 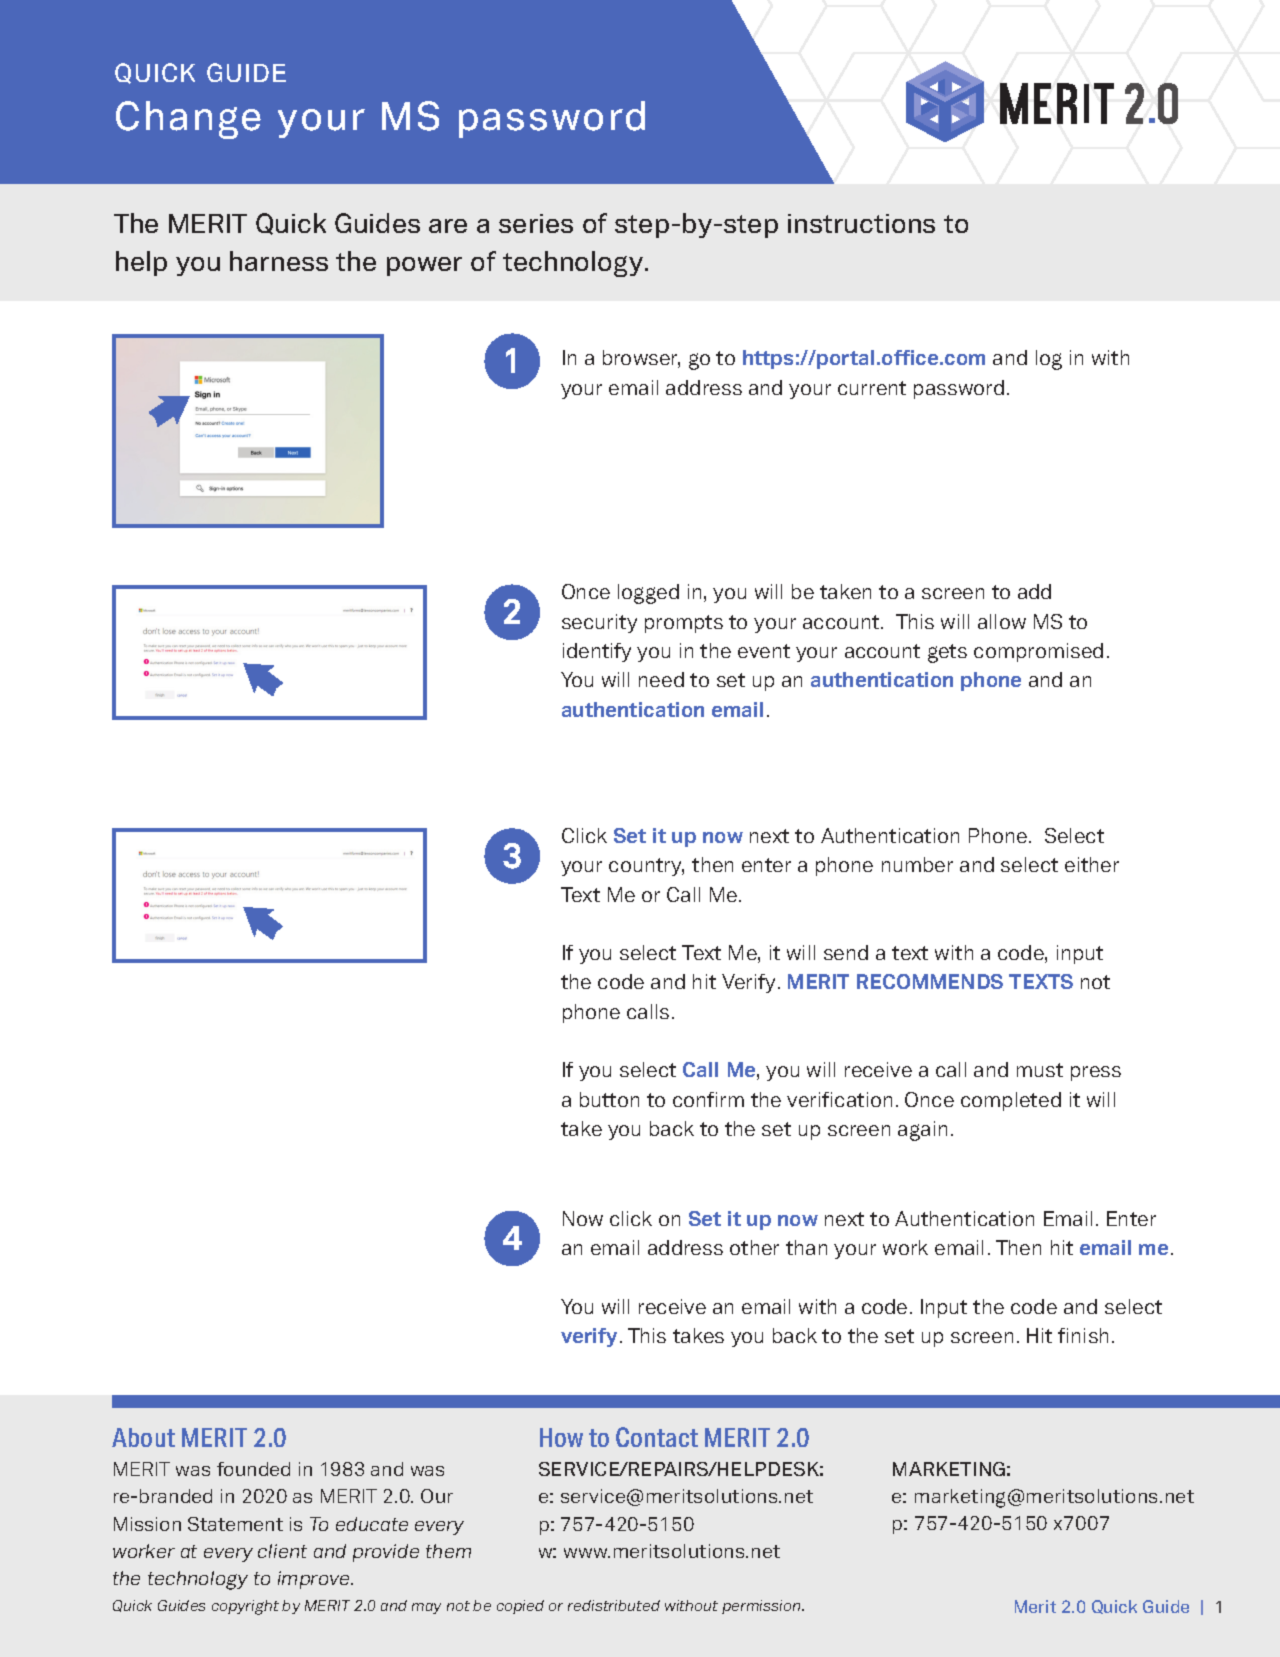 What do you see at coordinates (597, 652) in the screenshot?
I see `identify` at bounding box center [597, 652].
